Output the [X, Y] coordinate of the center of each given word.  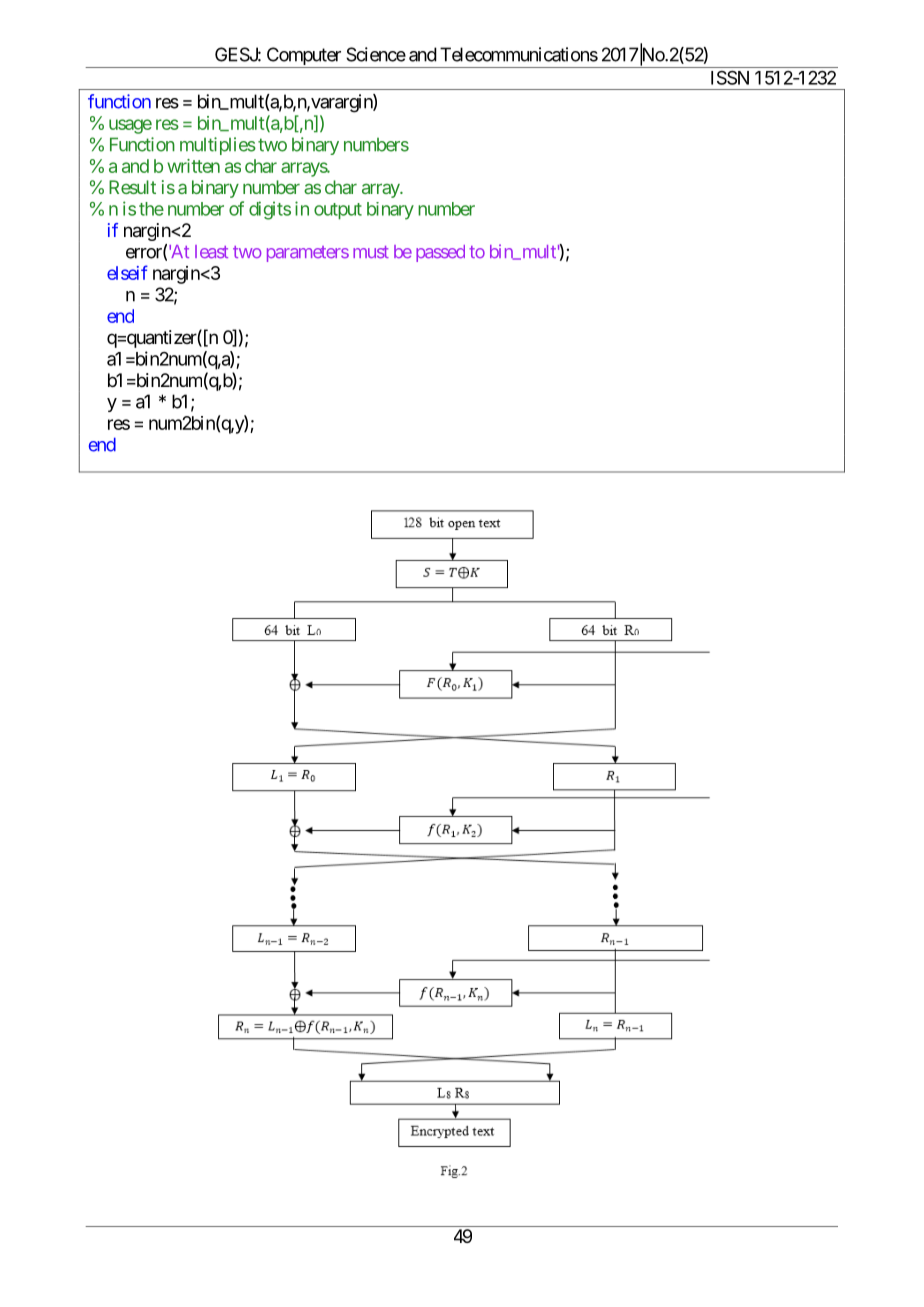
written [193, 166]
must [371, 252]
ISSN [730, 77]
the [151, 209]
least [211, 252]
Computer [303, 57]
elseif [127, 272]
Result [132, 187]
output [338, 211]
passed [440, 253]
